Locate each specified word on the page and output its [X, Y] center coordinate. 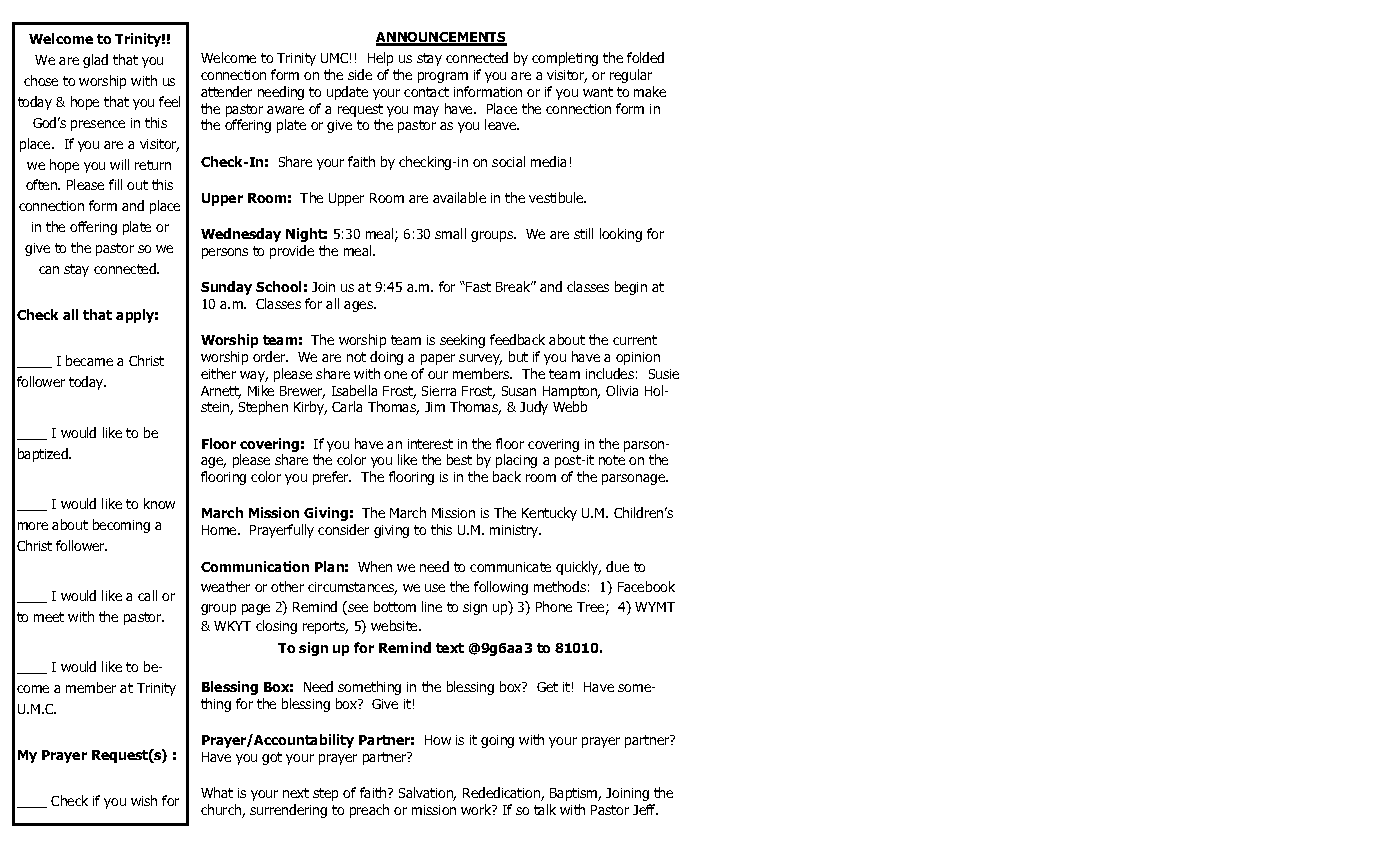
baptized [44, 455]
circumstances [352, 588]
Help [380, 59]
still [583, 233]
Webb [570, 406]
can [49, 270]
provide [292, 252]
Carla [347, 406]
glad [95, 61]
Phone [554, 606]
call [147, 595]
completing [565, 59]
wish [144, 800]
